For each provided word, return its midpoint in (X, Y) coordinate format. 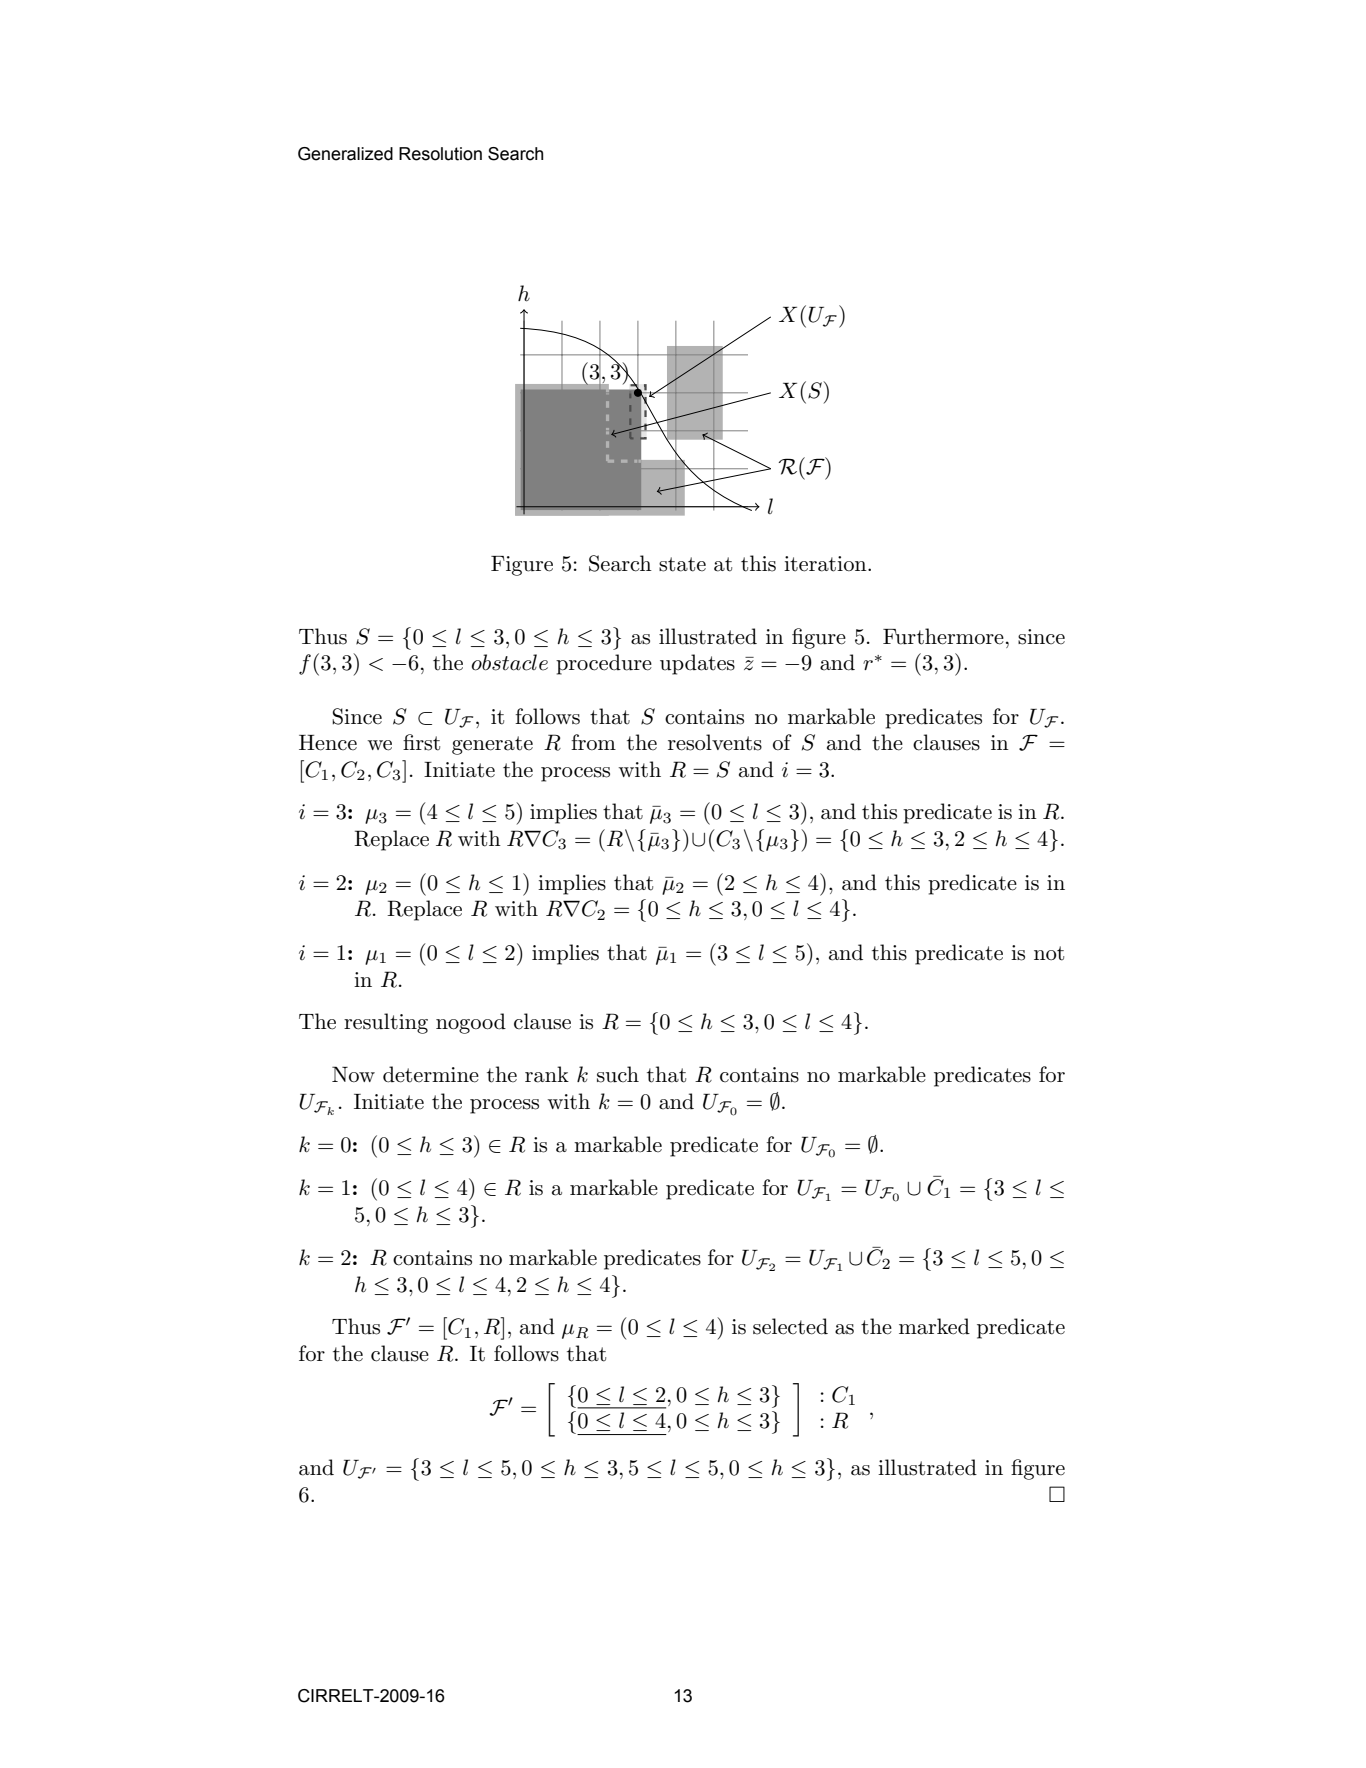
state (682, 564)
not (1049, 953)
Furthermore (943, 636)
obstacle (509, 662)
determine (431, 1074)
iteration (826, 564)
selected (790, 1326)
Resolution (440, 154)
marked (934, 1326)
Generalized (345, 154)
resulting (386, 1023)
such (618, 1074)
